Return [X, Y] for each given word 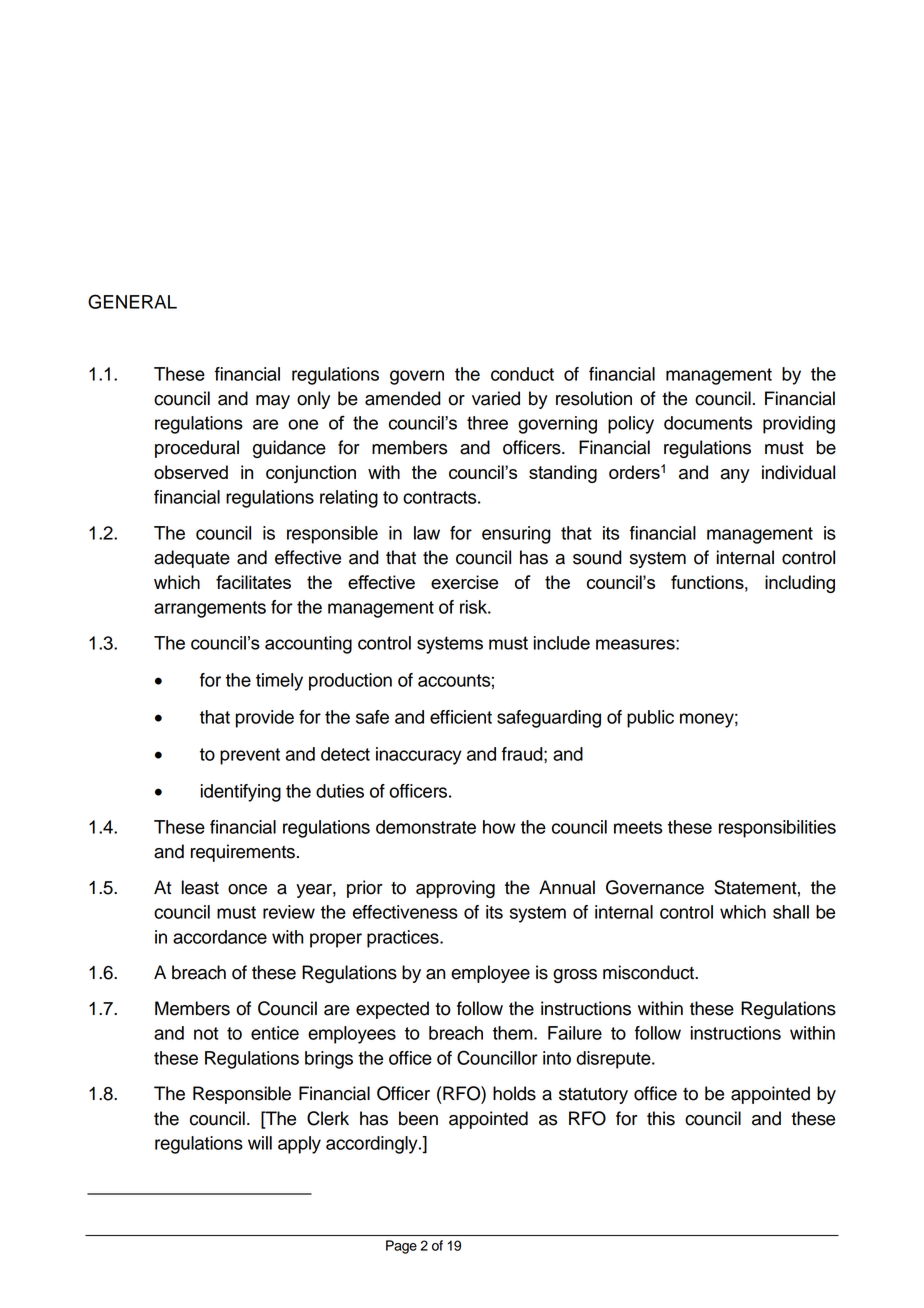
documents [708, 423]
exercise [464, 582]
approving [455, 889]
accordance [220, 937]
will [260, 1143]
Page [401, 1247]
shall [791, 912]
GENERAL [132, 301]
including [800, 584]
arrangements [210, 609]
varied [496, 398]
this [661, 1118]
